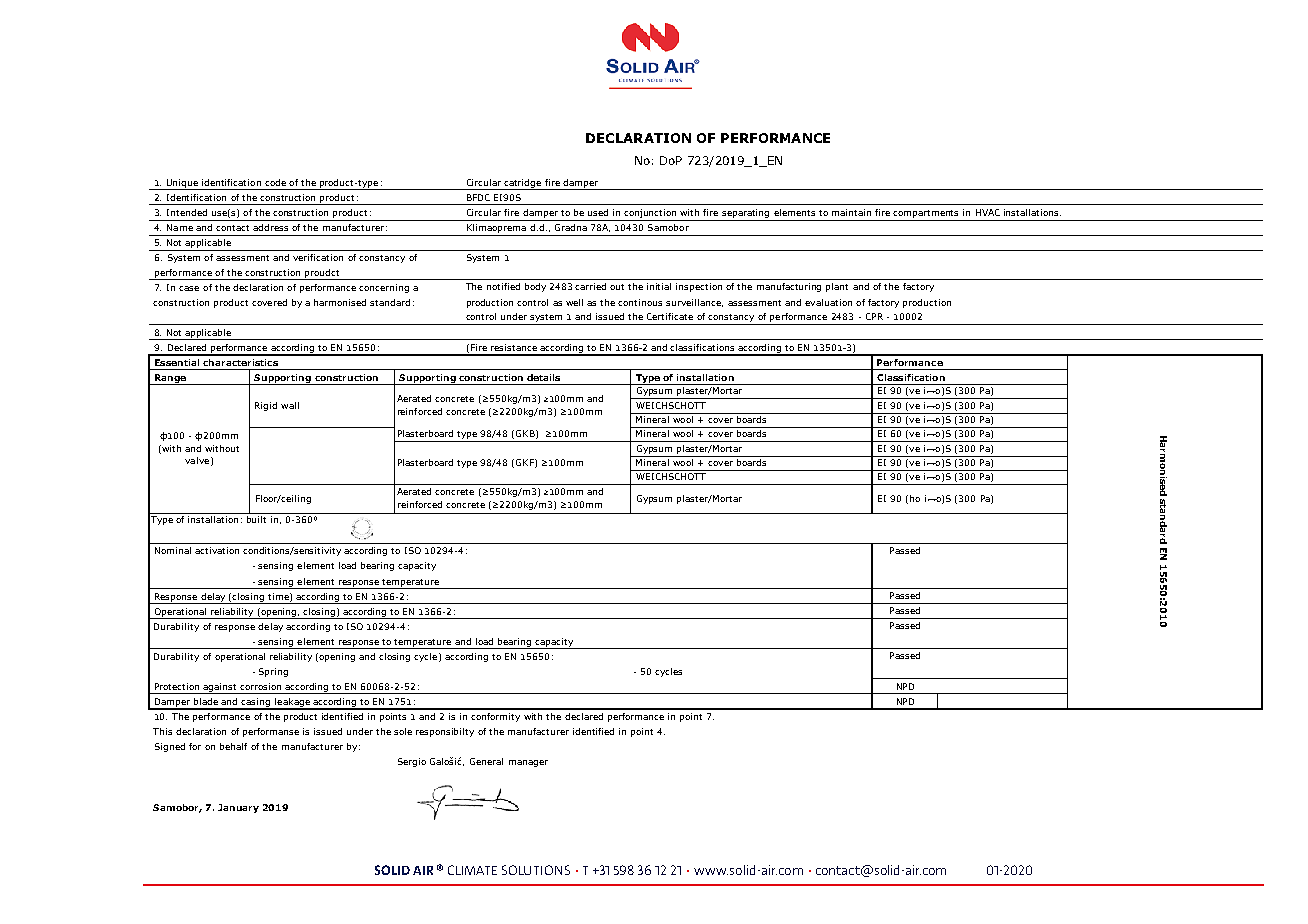 The height and width of the screenshot is (924, 1308). I want to click on CPR, so click(874, 316).
